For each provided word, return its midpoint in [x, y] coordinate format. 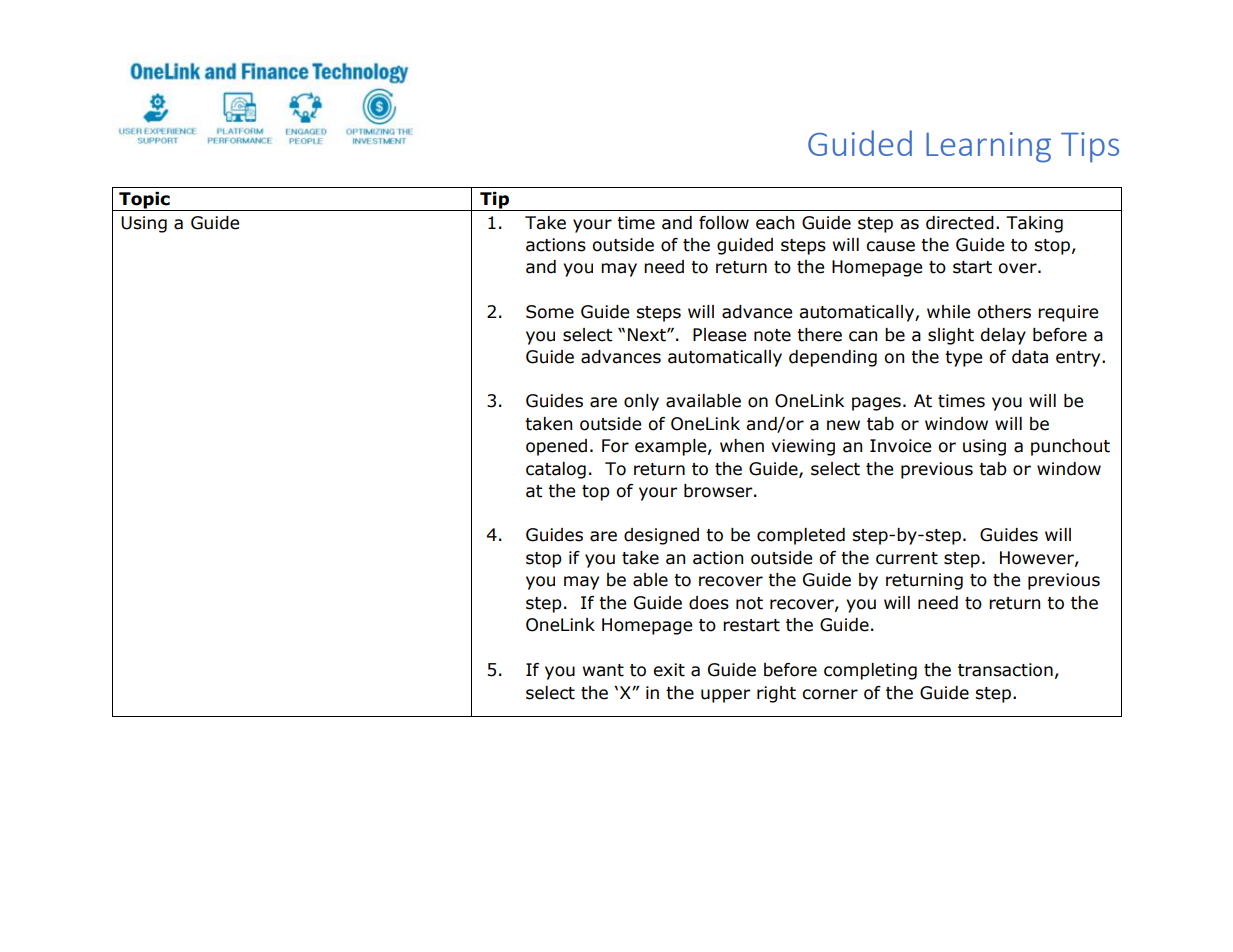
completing [870, 671]
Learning [988, 147]
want [603, 670]
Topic [144, 201]
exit [669, 670]
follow [724, 223]
